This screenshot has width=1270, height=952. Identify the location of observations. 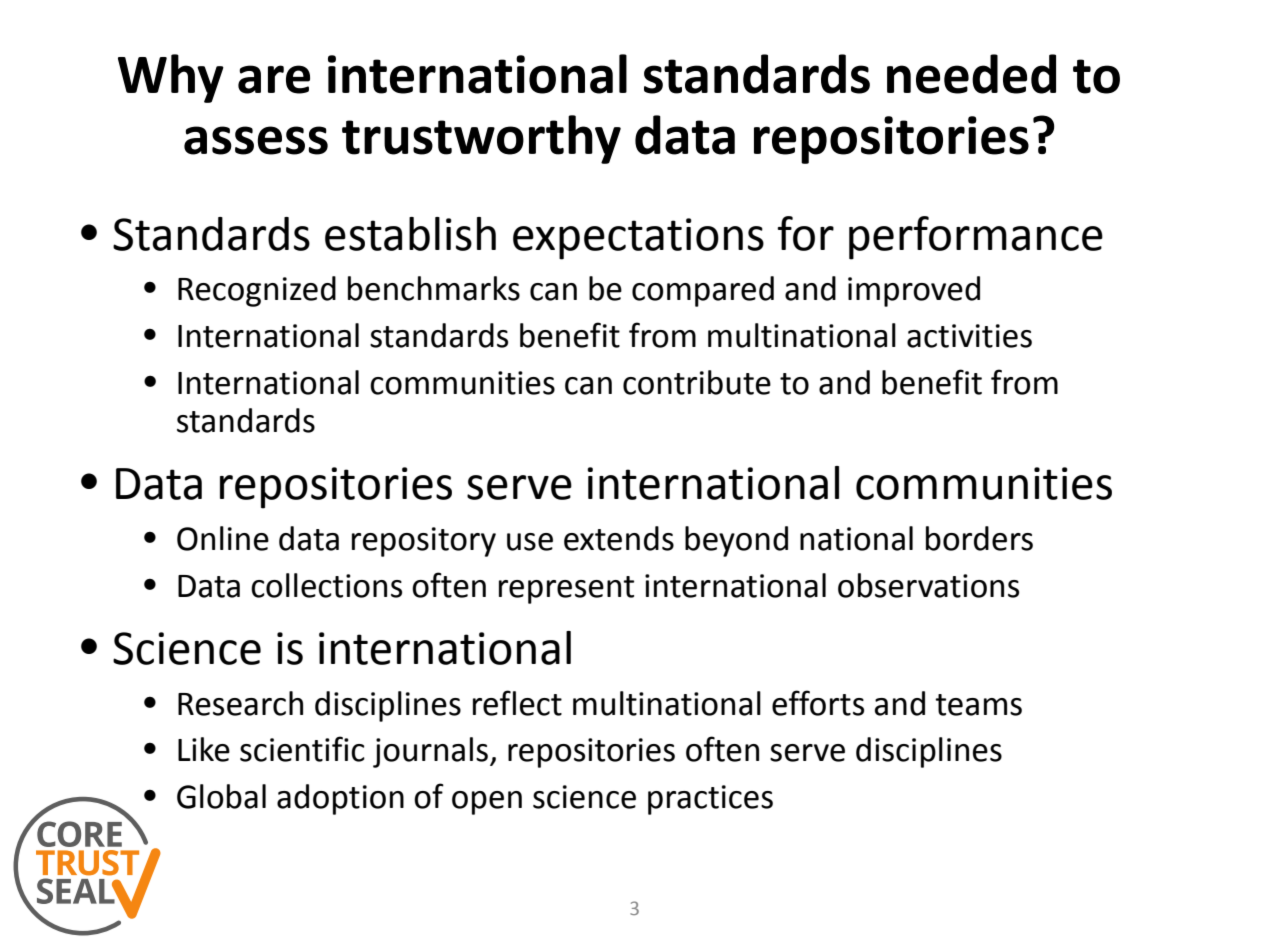
(928, 585).
